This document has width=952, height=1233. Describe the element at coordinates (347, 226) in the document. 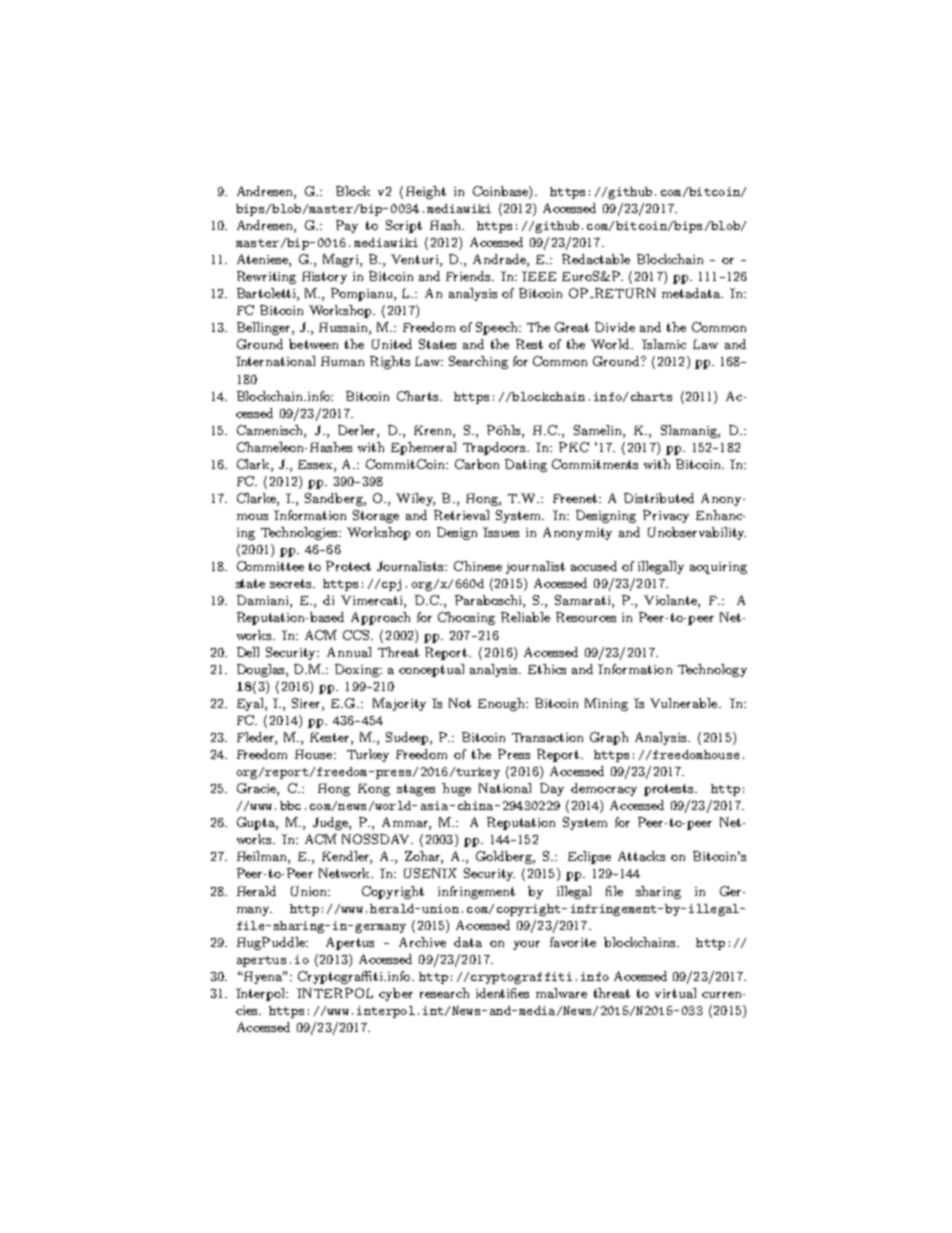

I see `Pay` at that location.
